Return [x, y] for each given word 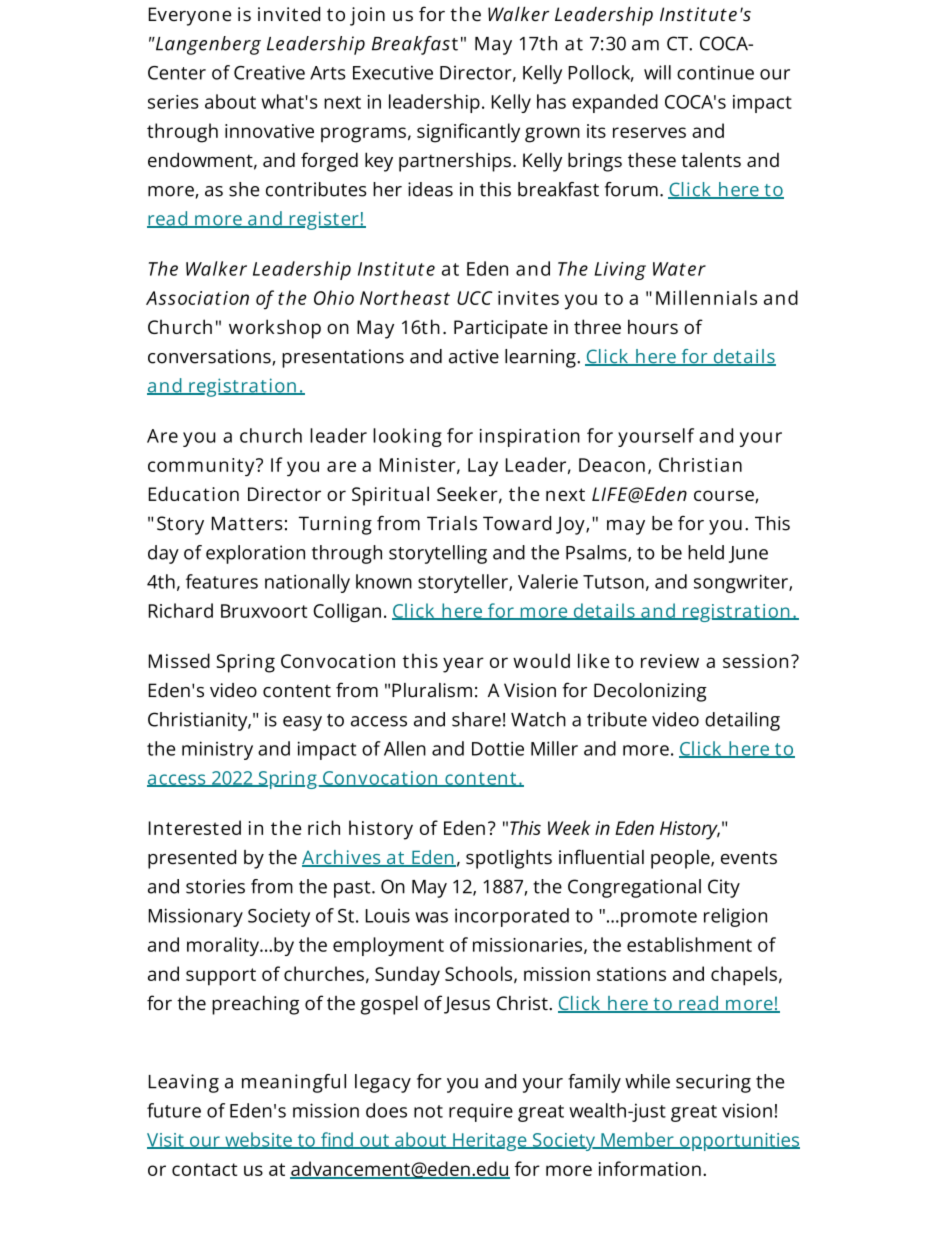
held [706, 552]
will [657, 72]
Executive [393, 72]
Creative [269, 72]
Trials [452, 523]
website [258, 1140]
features [222, 581]
